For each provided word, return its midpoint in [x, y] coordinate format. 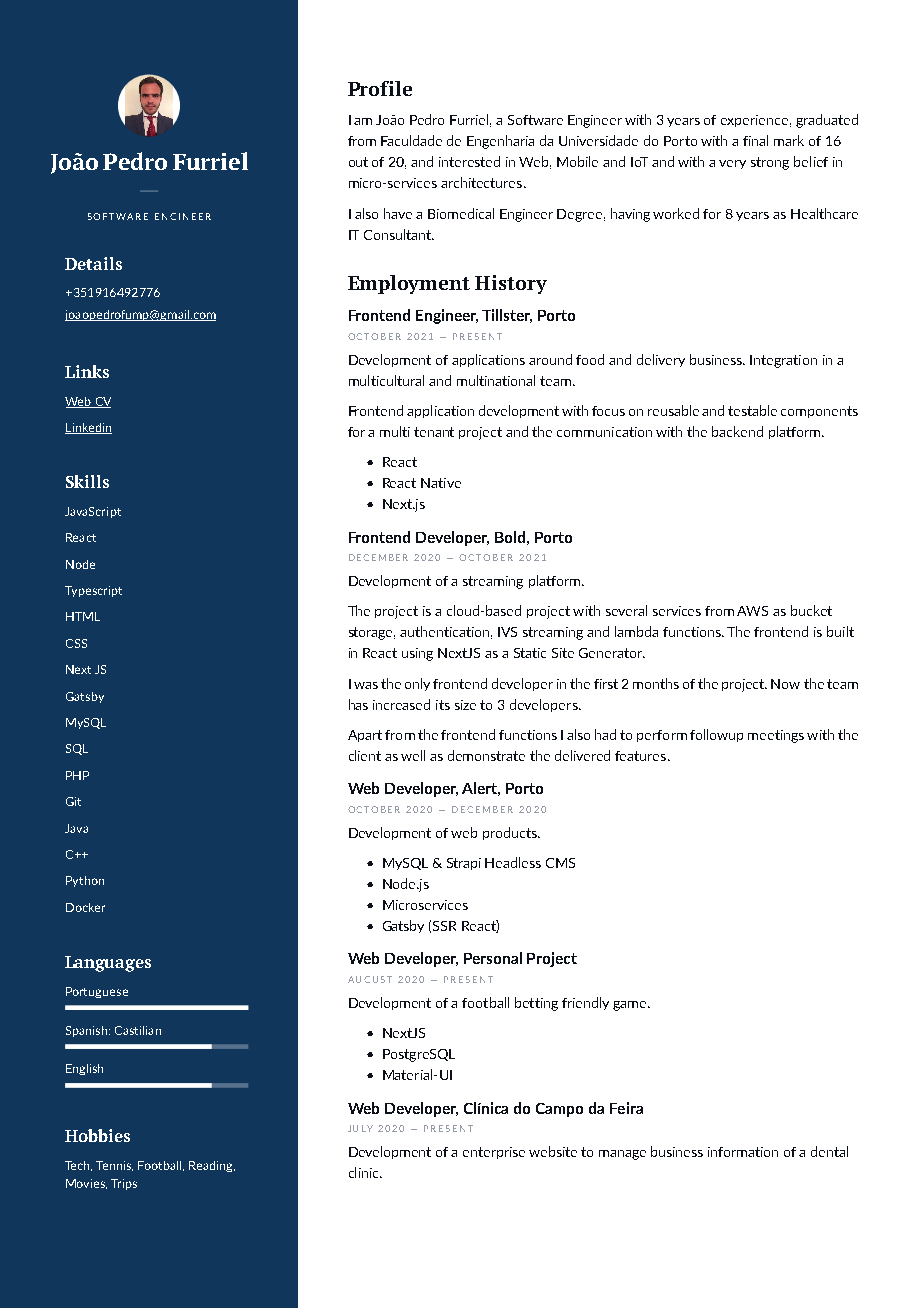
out [358, 162]
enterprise [494, 1153]
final [755, 140]
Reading [212, 1166]
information [743, 1152]
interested [469, 161]
